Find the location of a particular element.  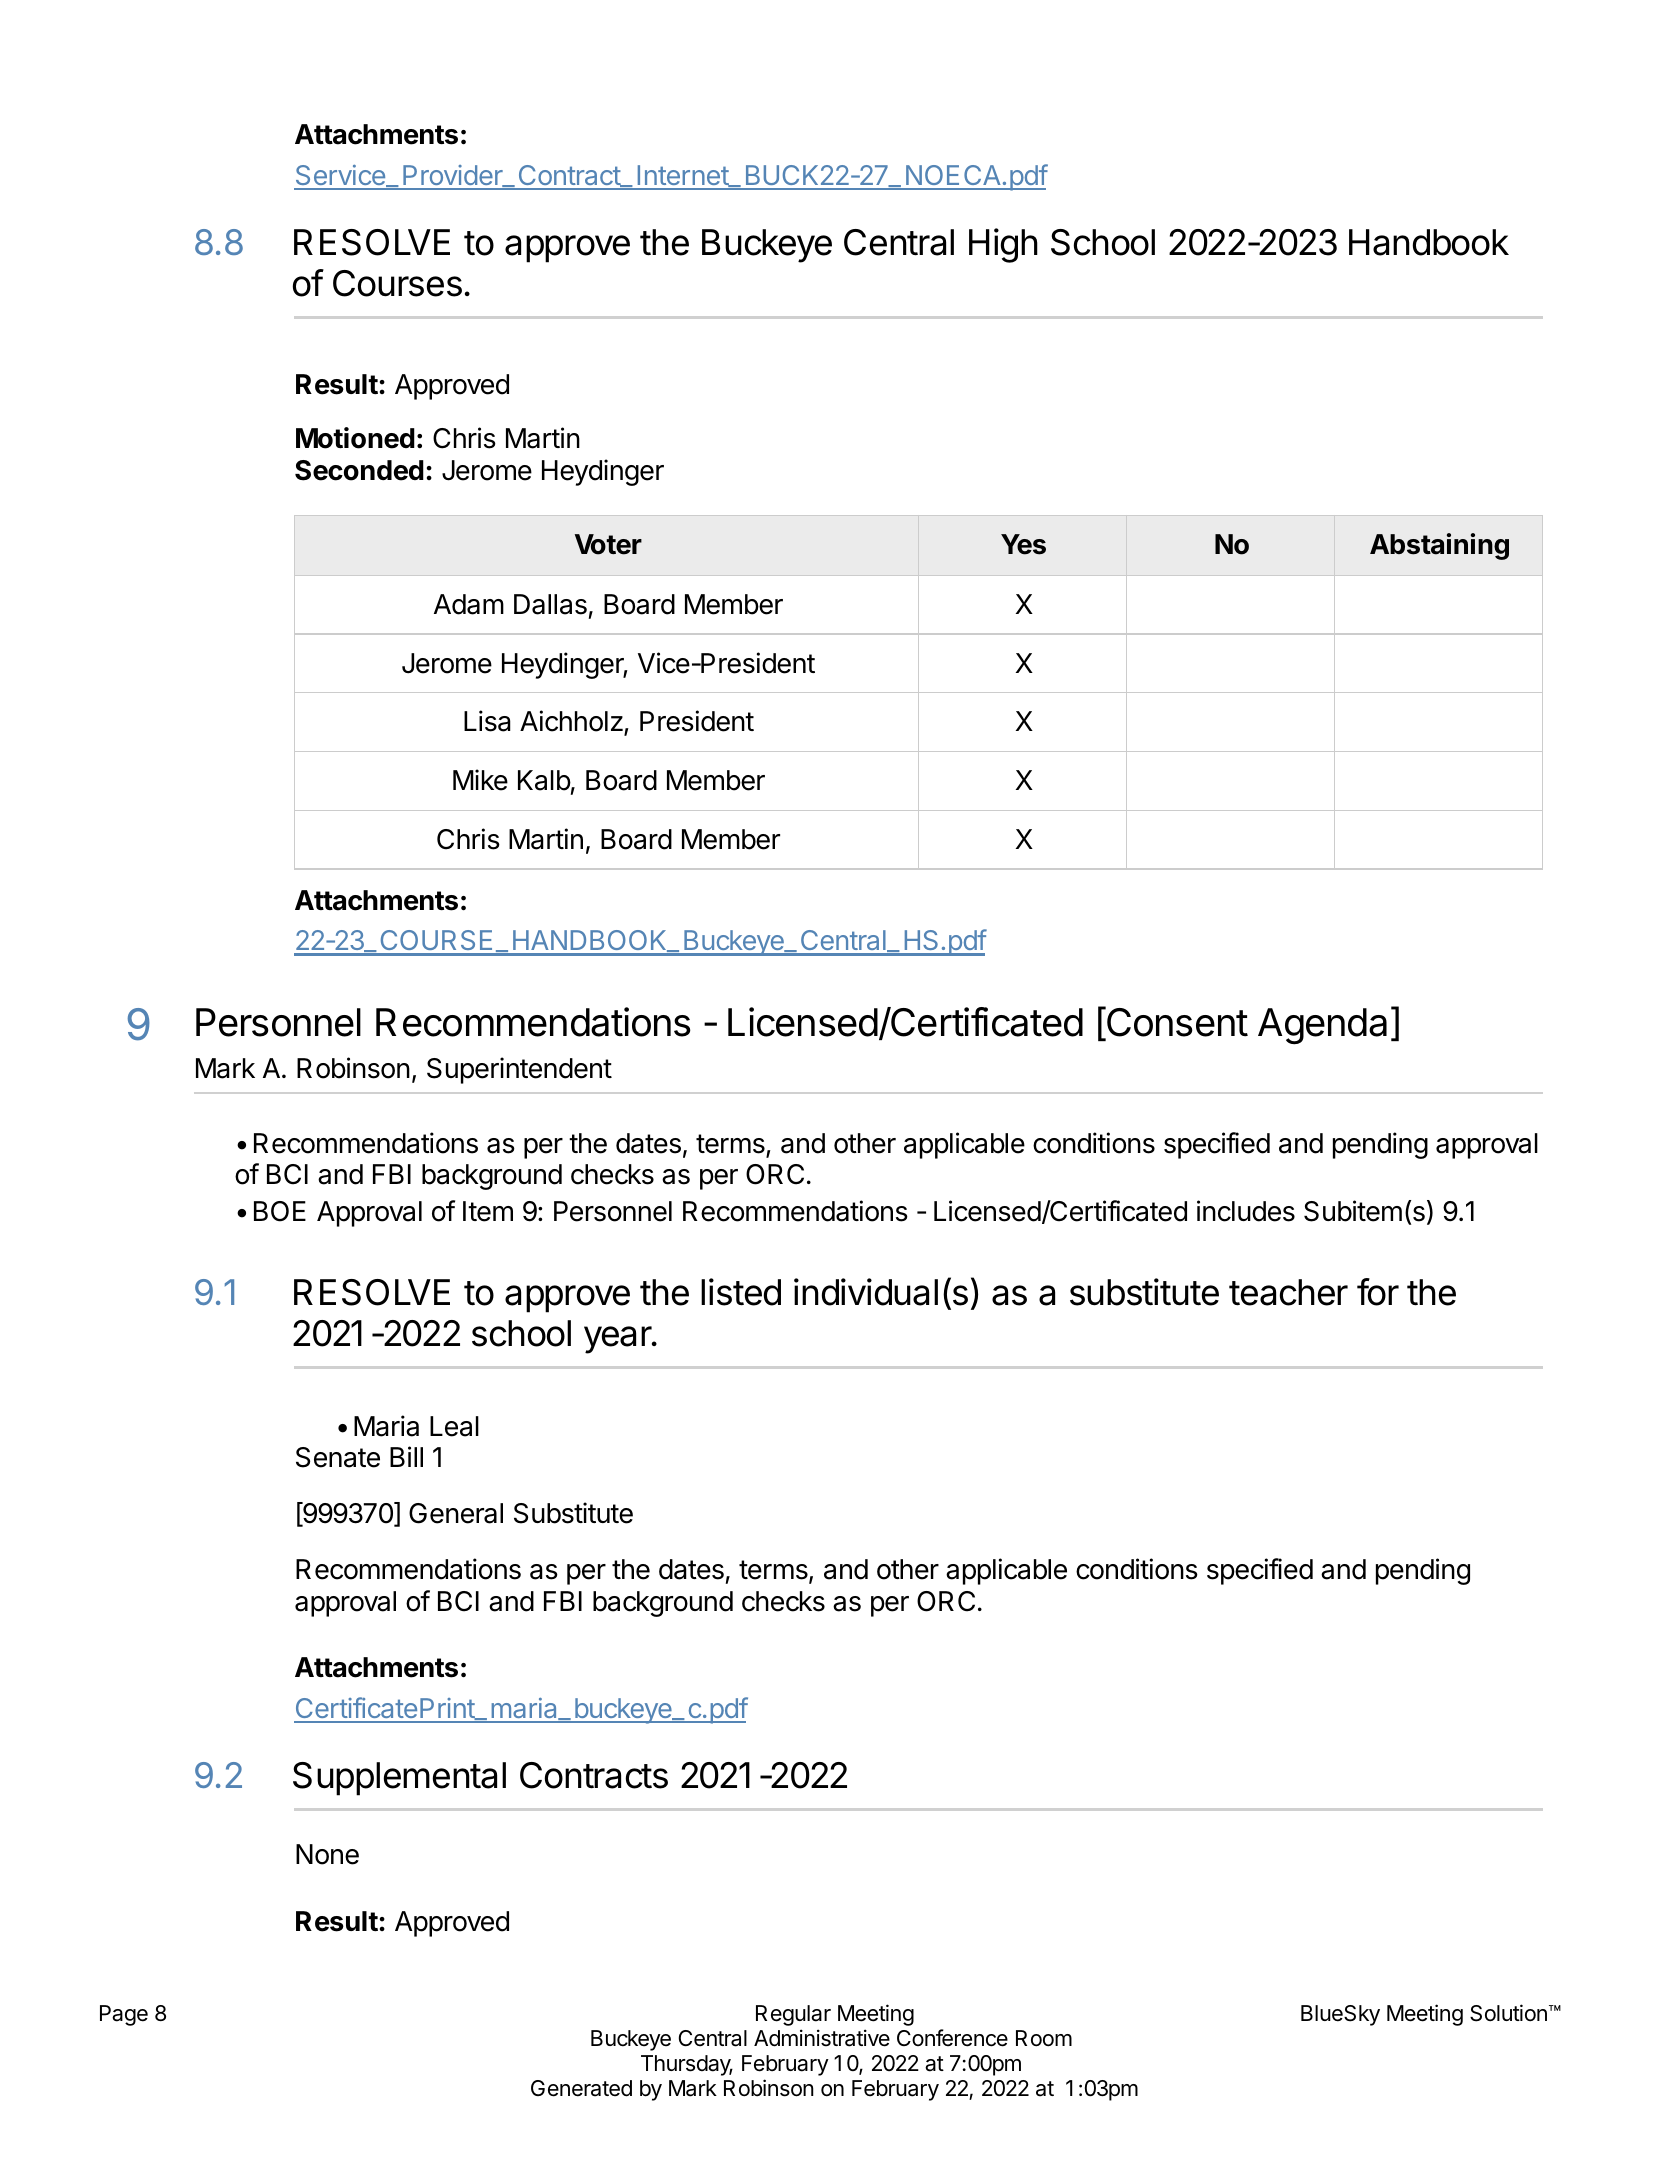

Page is located at coordinates (124, 2015).
